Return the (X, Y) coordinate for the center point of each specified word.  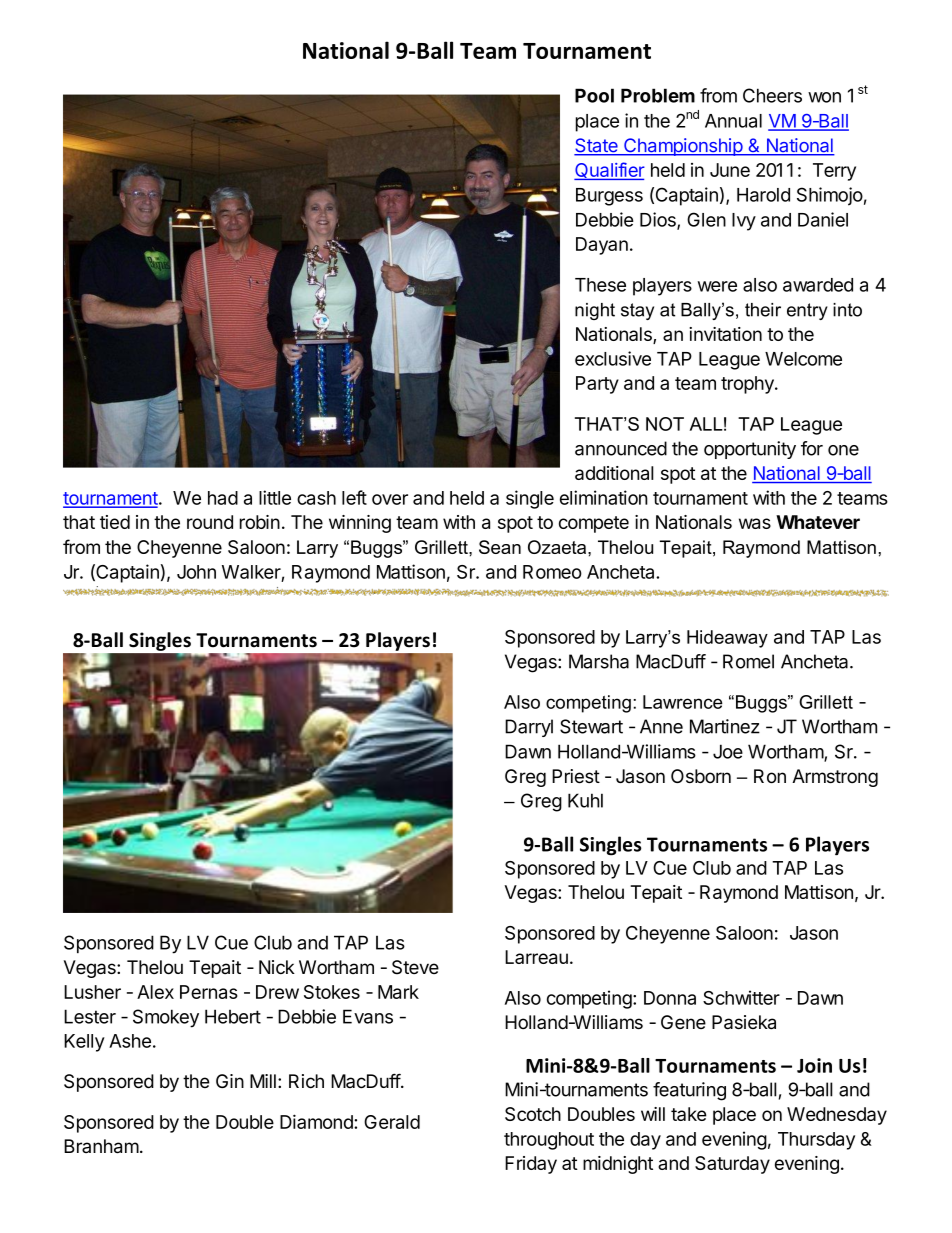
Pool (594, 95)
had (223, 498)
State (597, 146)
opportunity (750, 450)
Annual (733, 121)
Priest (576, 776)
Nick (277, 967)
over (390, 499)
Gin (230, 1081)
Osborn (701, 776)
